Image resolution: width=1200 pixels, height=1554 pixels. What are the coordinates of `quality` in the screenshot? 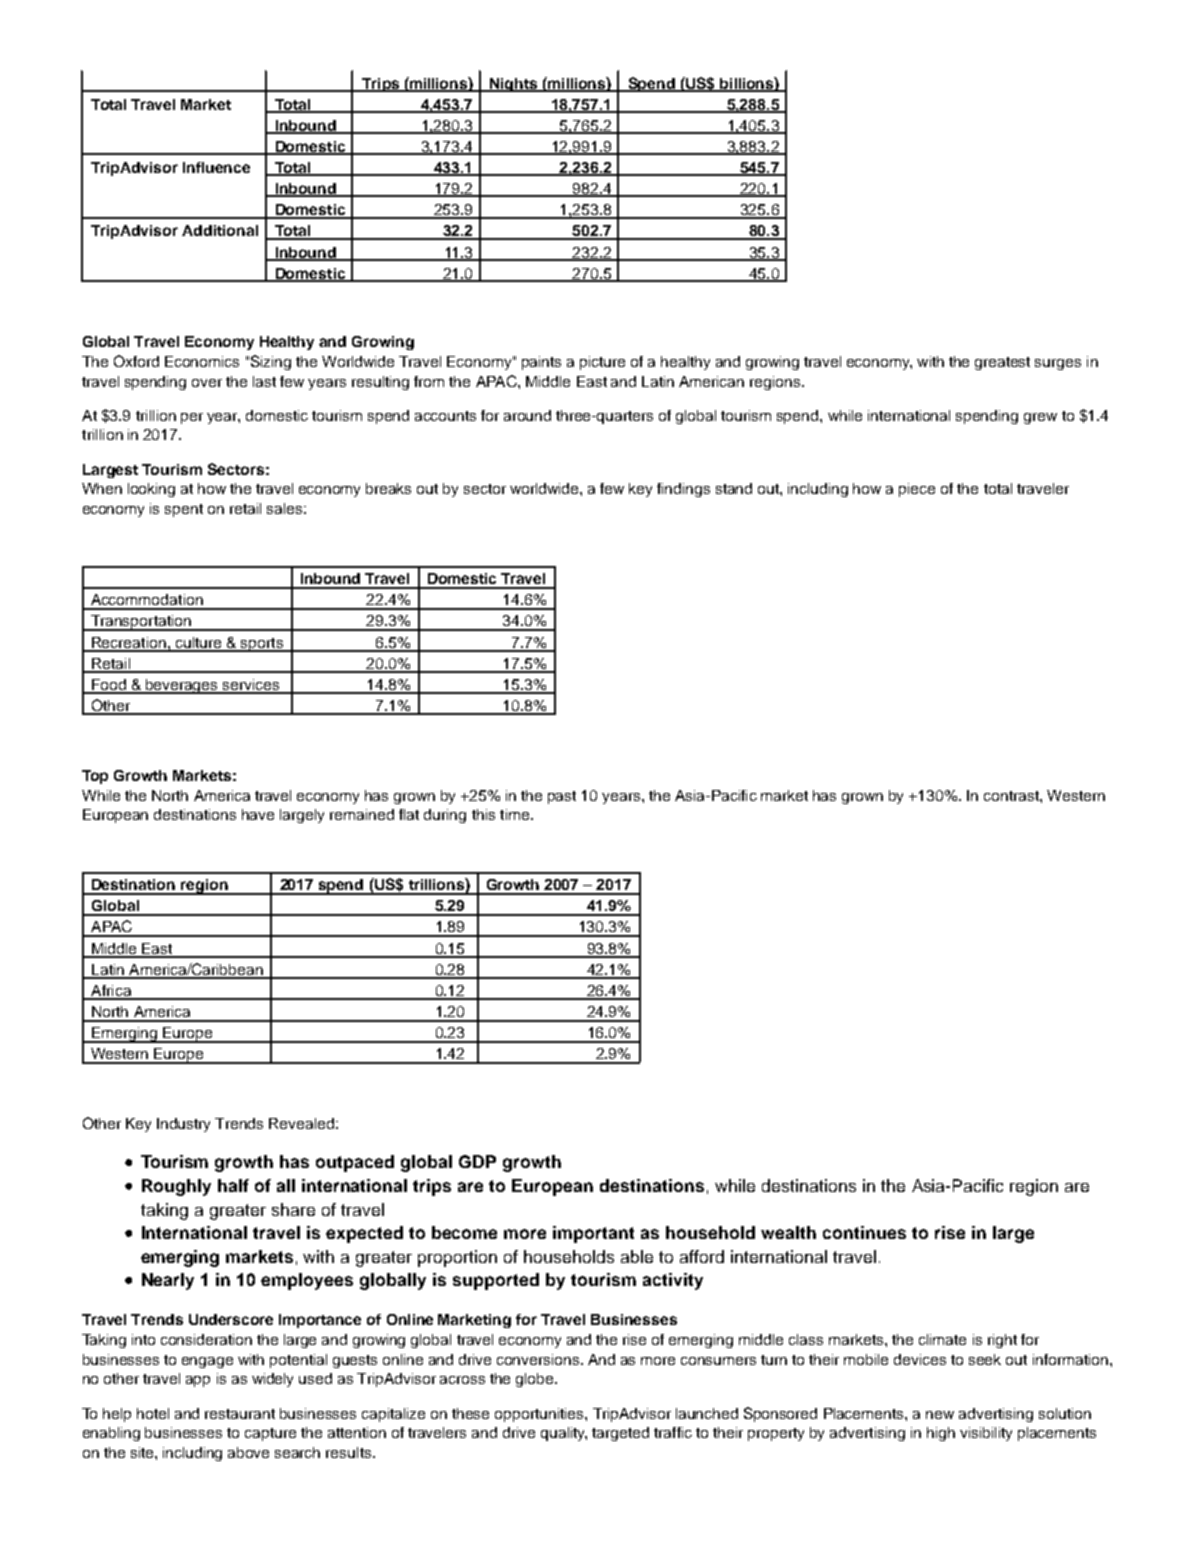 It's located at (564, 1434).
